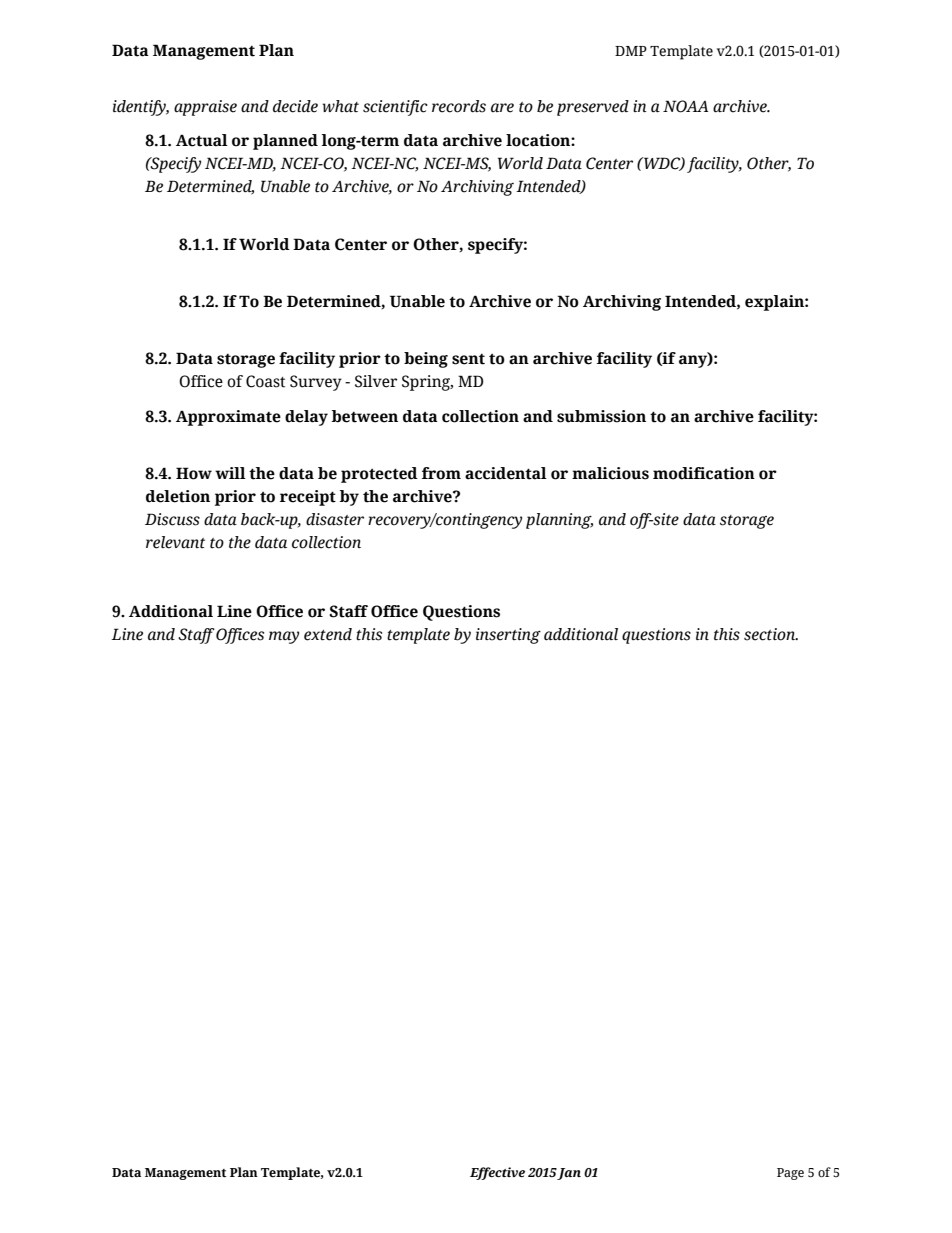  What do you see at coordinates (497, 1173) in the document?
I see `Effective` at bounding box center [497, 1173].
